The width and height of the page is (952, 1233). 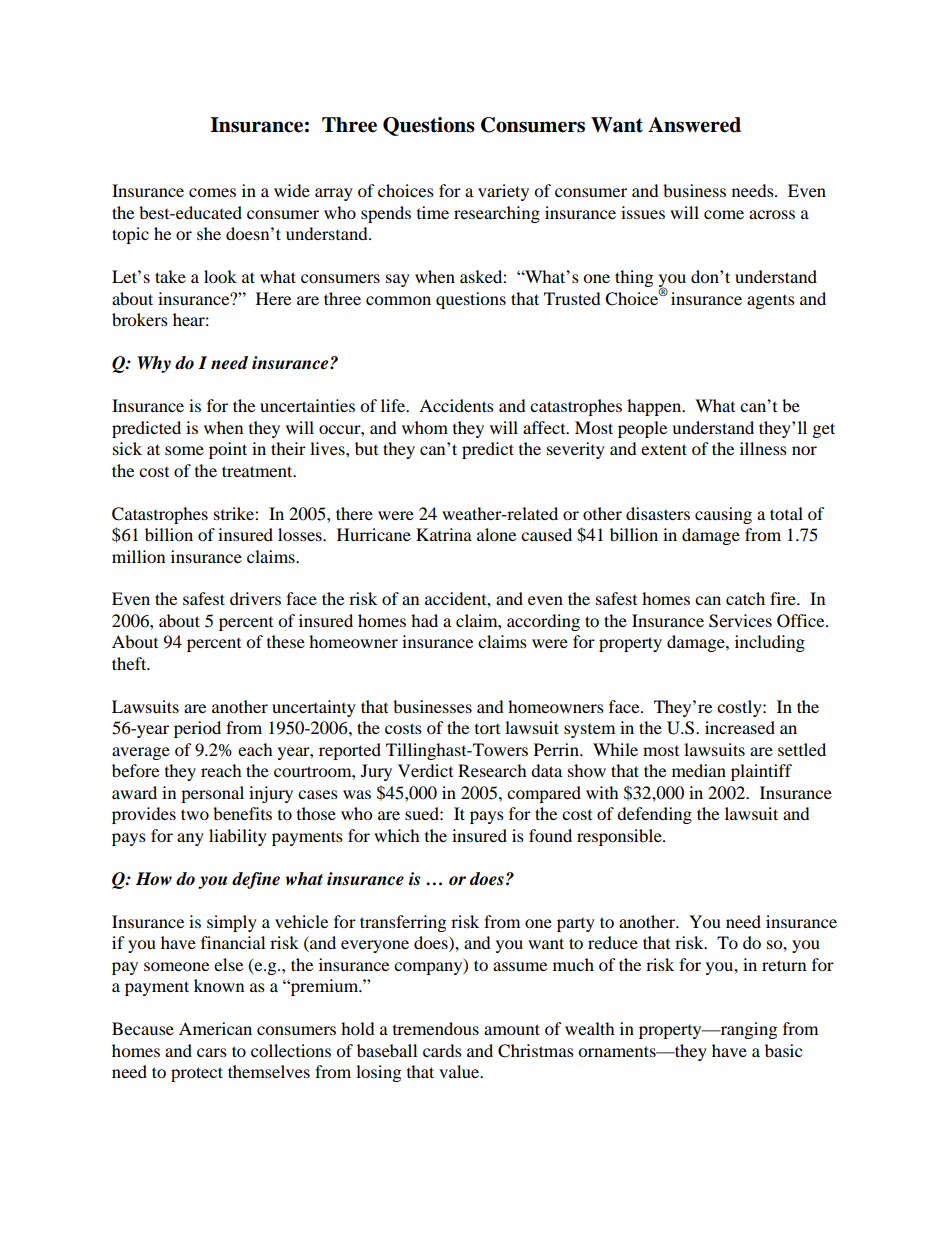 I want to click on transferring, so click(x=403, y=923).
